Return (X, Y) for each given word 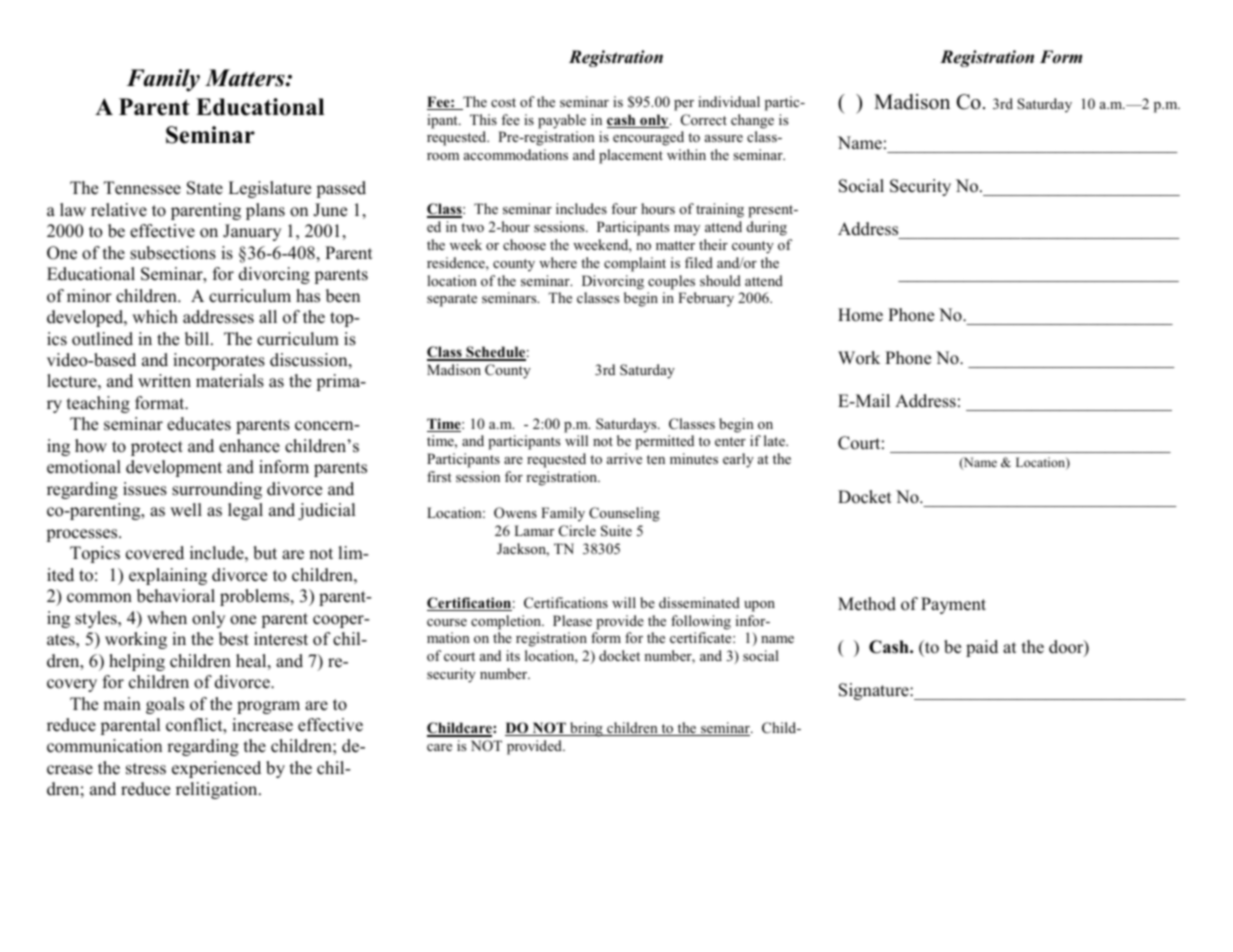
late (775, 440)
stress (146, 769)
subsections (173, 253)
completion (507, 622)
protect (157, 448)
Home (860, 315)
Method (867, 604)
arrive (624, 458)
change (752, 121)
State (205, 188)
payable (562, 121)
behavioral (176, 596)
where (558, 262)
